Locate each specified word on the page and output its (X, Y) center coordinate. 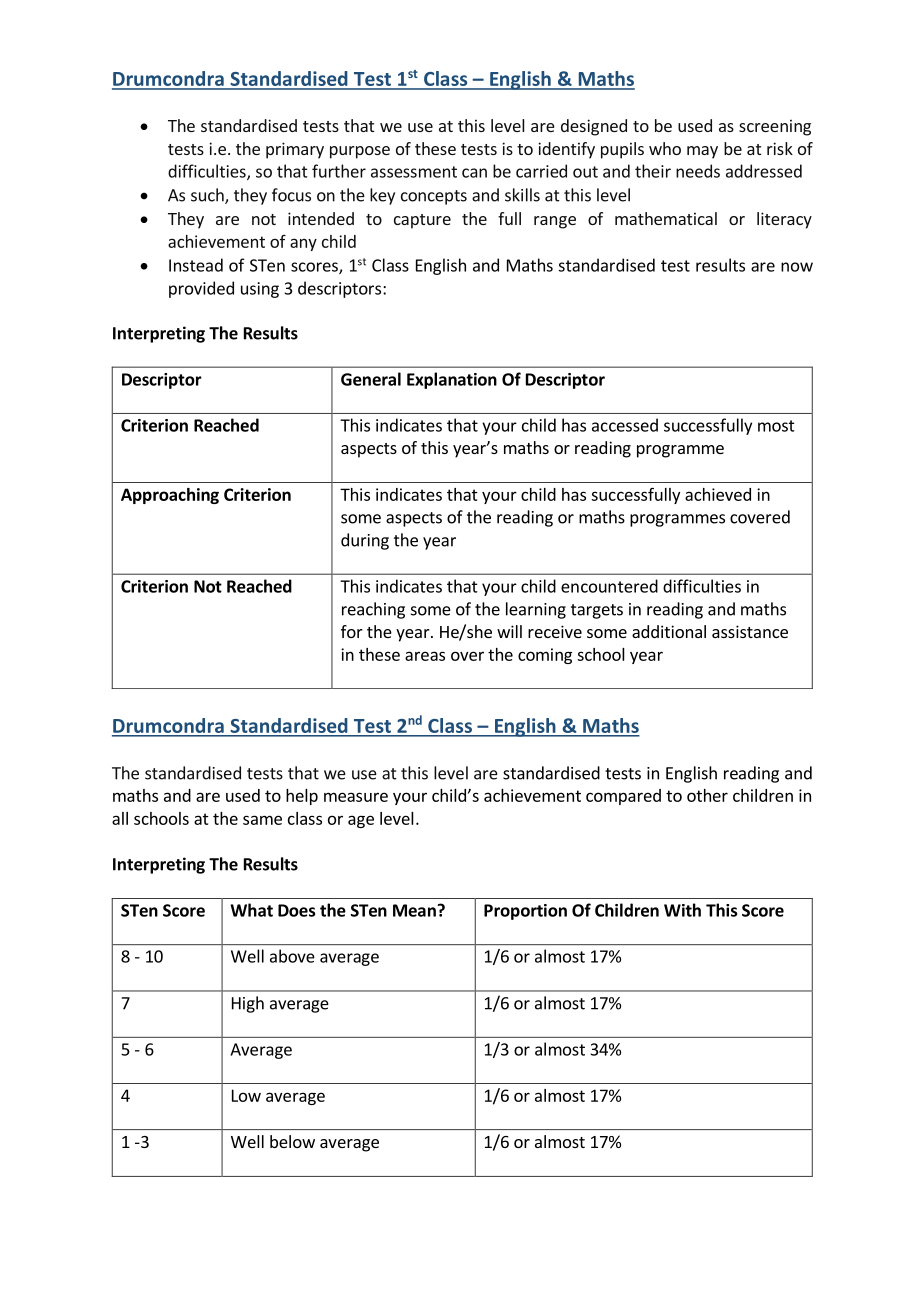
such (208, 196)
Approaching (170, 496)
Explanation (452, 380)
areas (425, 656)
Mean (414, 910)
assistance (750, 631)
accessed (625, 425)
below (292, 1141)
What (251, 910)
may (702, 152)
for (352, 631)
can (474, 173)
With (682, 910)
